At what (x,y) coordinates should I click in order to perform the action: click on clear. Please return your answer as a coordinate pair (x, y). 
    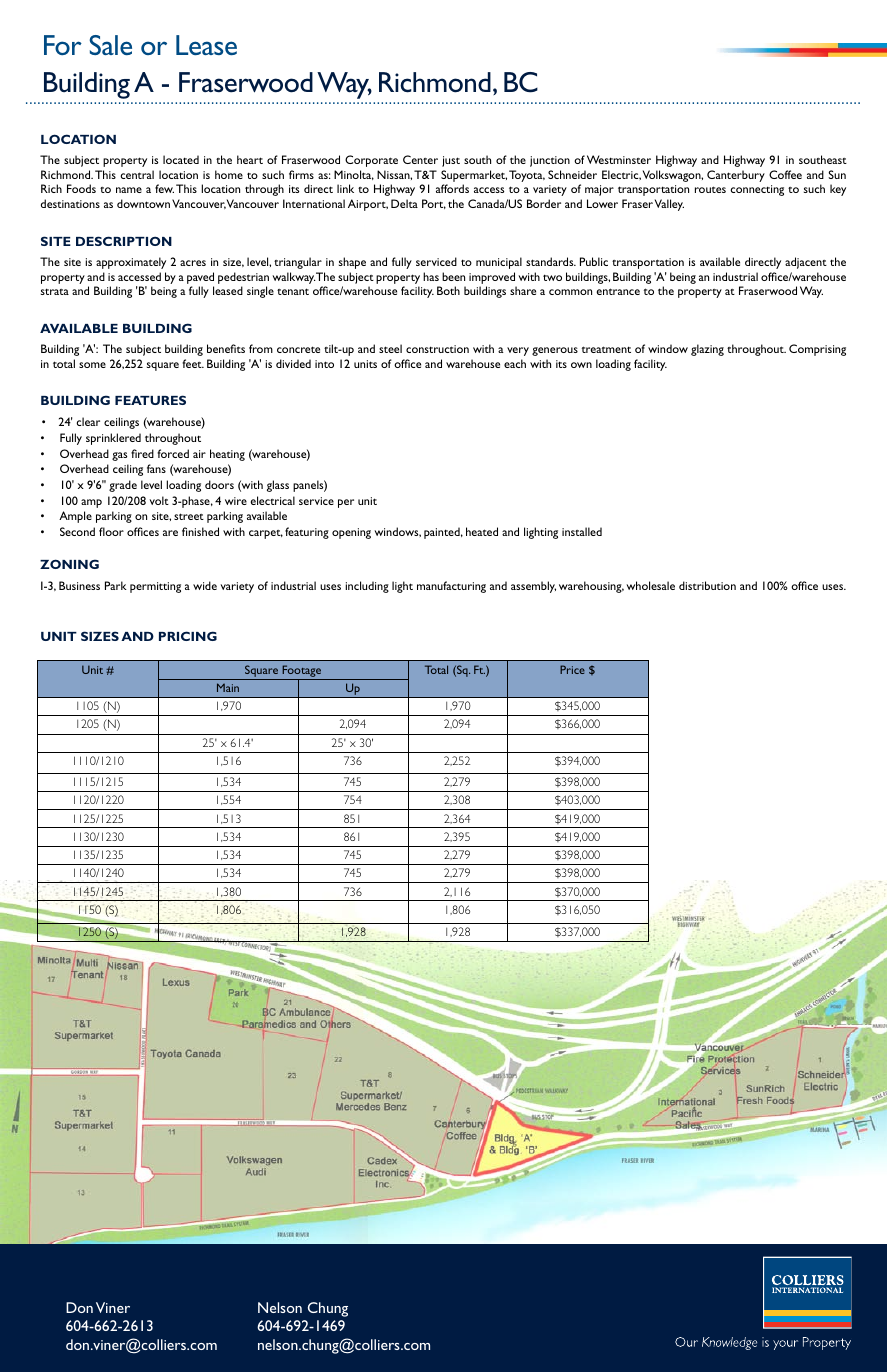
    Looking at the image, I should click on (88, 421).
